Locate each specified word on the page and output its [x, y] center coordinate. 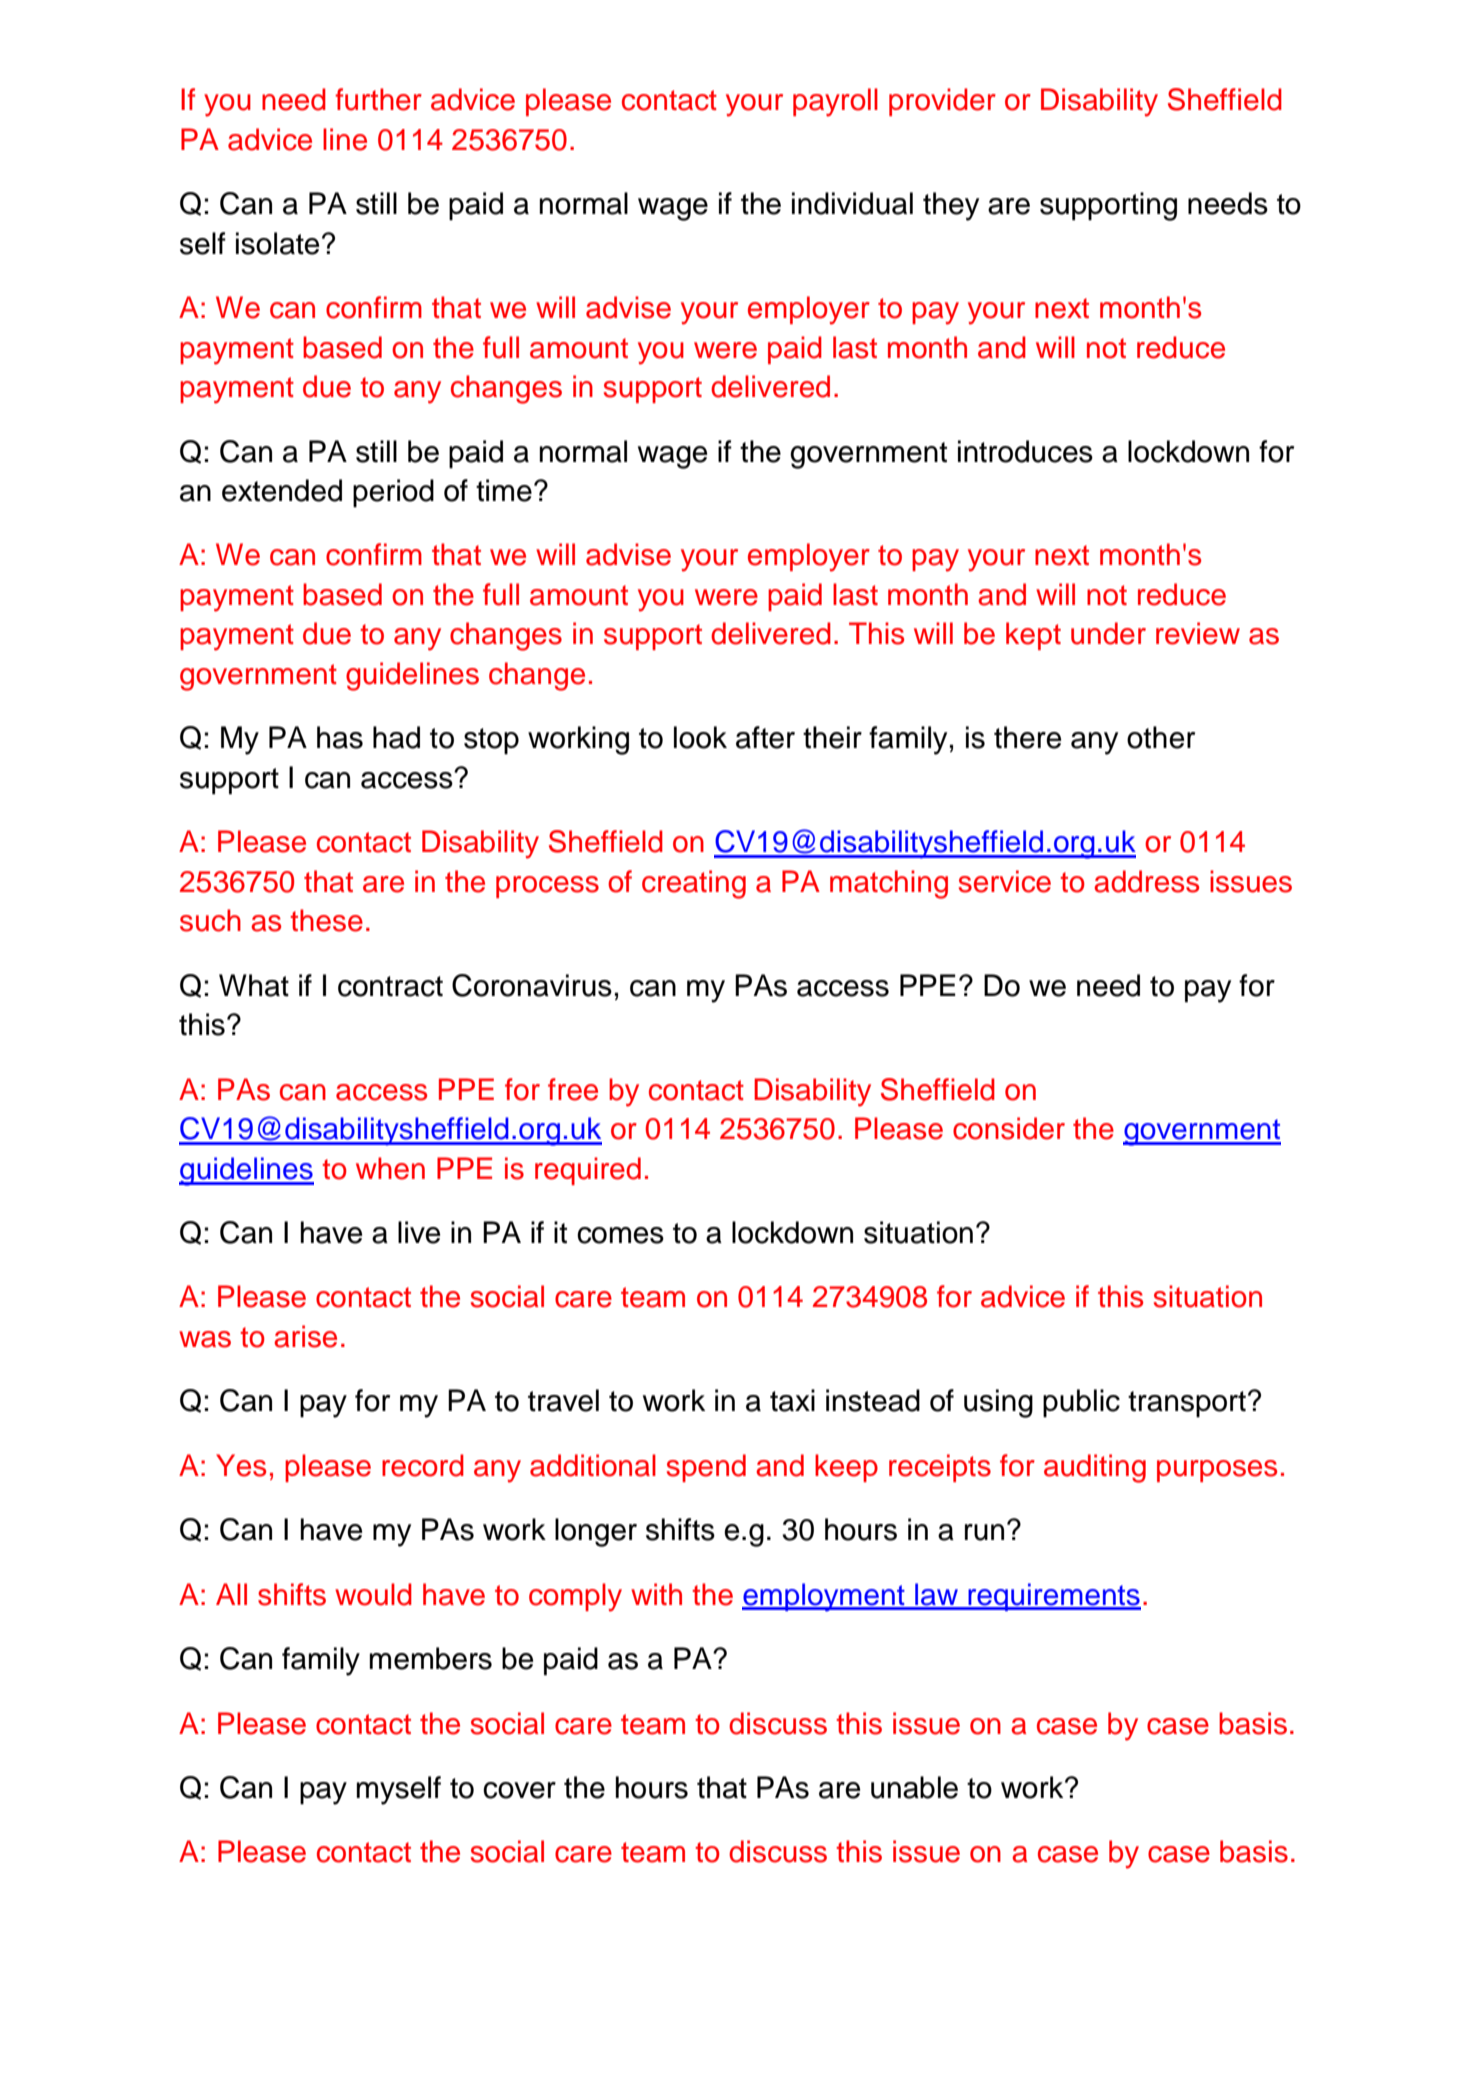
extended [282, 490]
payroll [835, 102]
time [504, 490]
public [1081, 1403]
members [431, 1658]
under [1108, 633]
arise [305, 1336]
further [378, 99]
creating [694, 884]
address [1146, 881]
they [951, 206]
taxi [792, 1400]
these [326, 920]
